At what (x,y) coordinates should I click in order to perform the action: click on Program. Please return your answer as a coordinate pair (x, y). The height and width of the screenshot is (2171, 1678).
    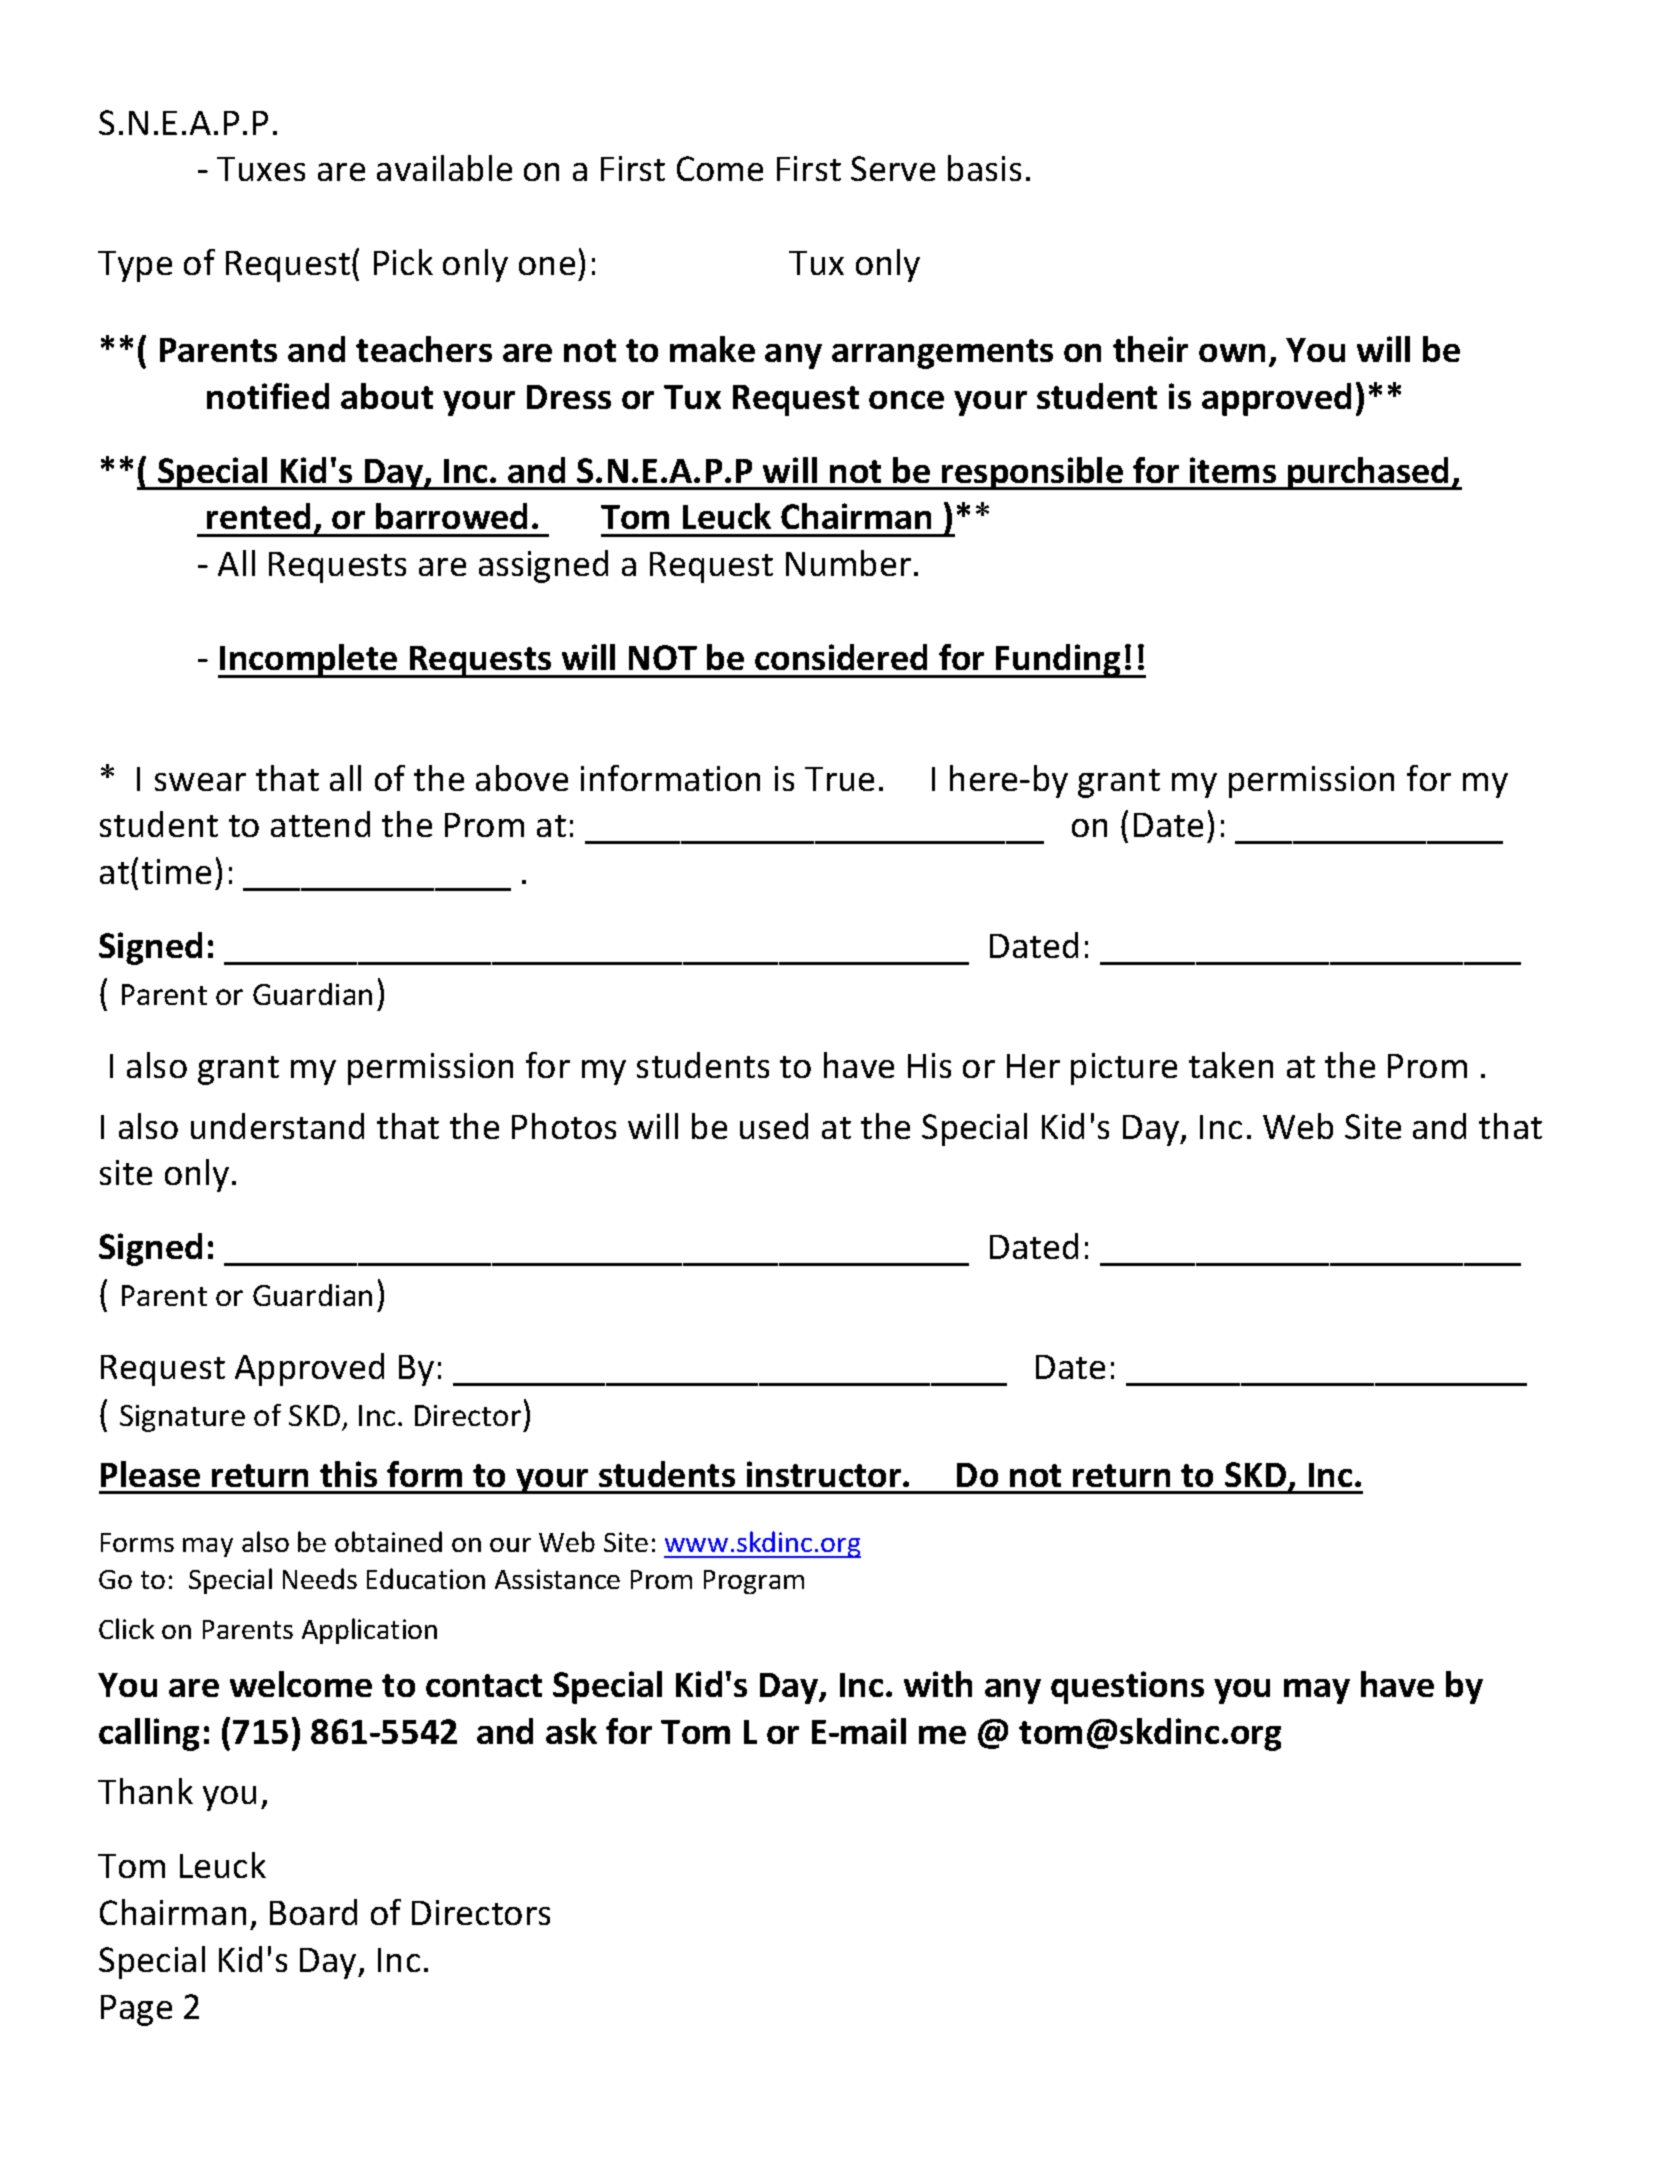
    Looking at the image, I should click on (754, 1582).
